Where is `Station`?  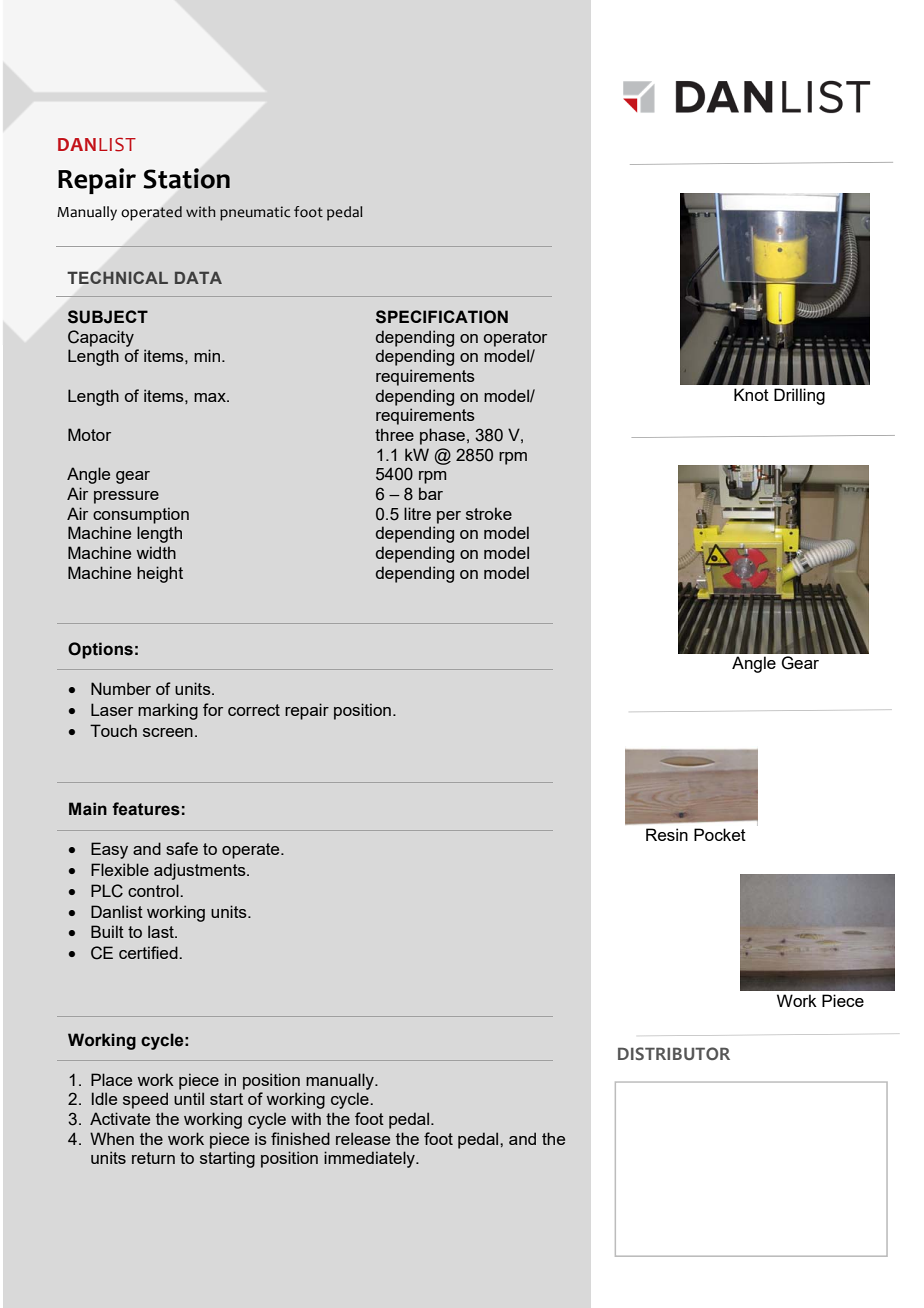 Station is located at coordinates (186, 178).
